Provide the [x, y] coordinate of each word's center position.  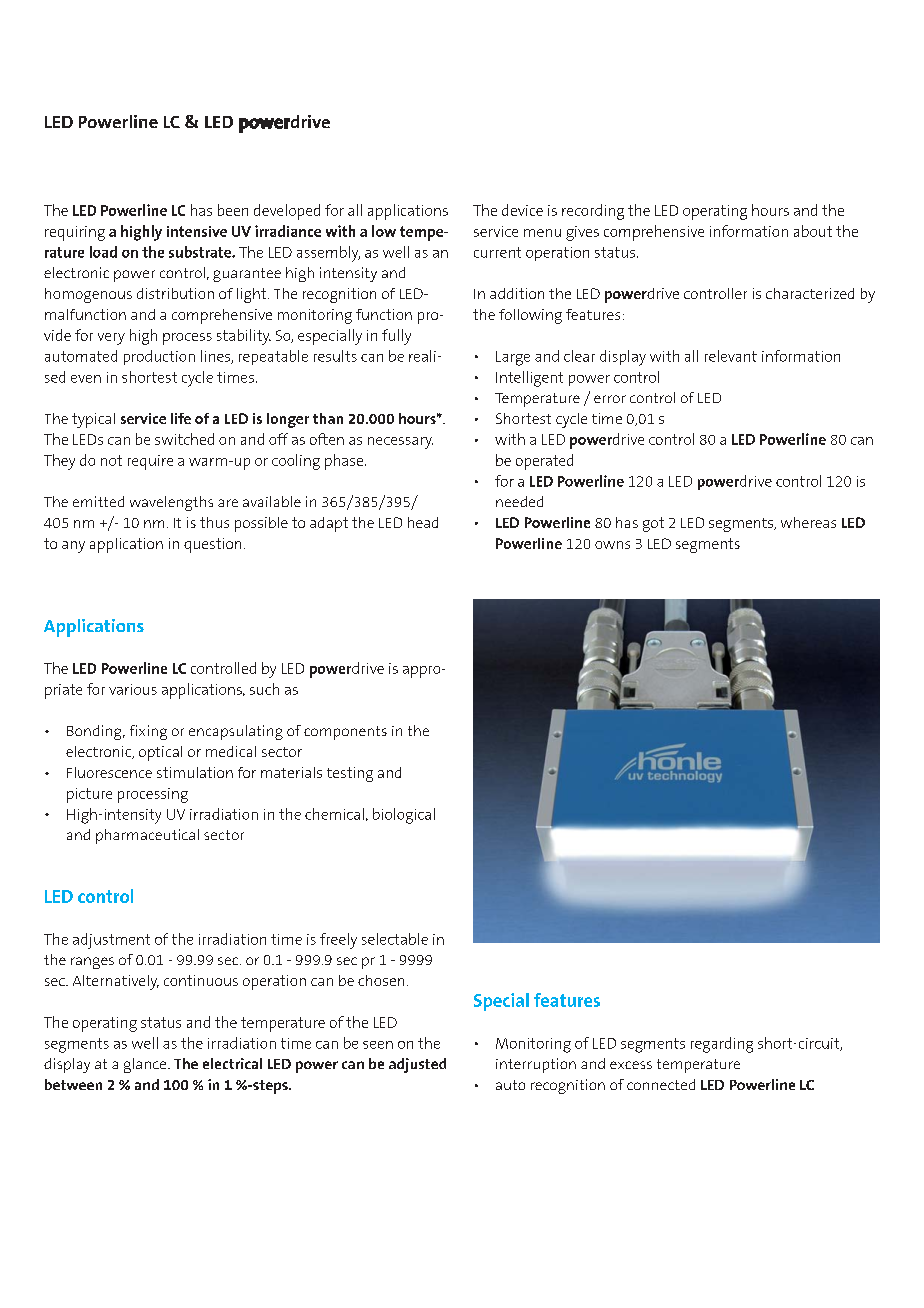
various [133, 689]
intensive [197, 231]
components [345, 733]
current [497, 252]
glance [146, 1065]
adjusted [417, 1065]
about [813, 231]
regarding [722, 1045]
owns [612, 545]
